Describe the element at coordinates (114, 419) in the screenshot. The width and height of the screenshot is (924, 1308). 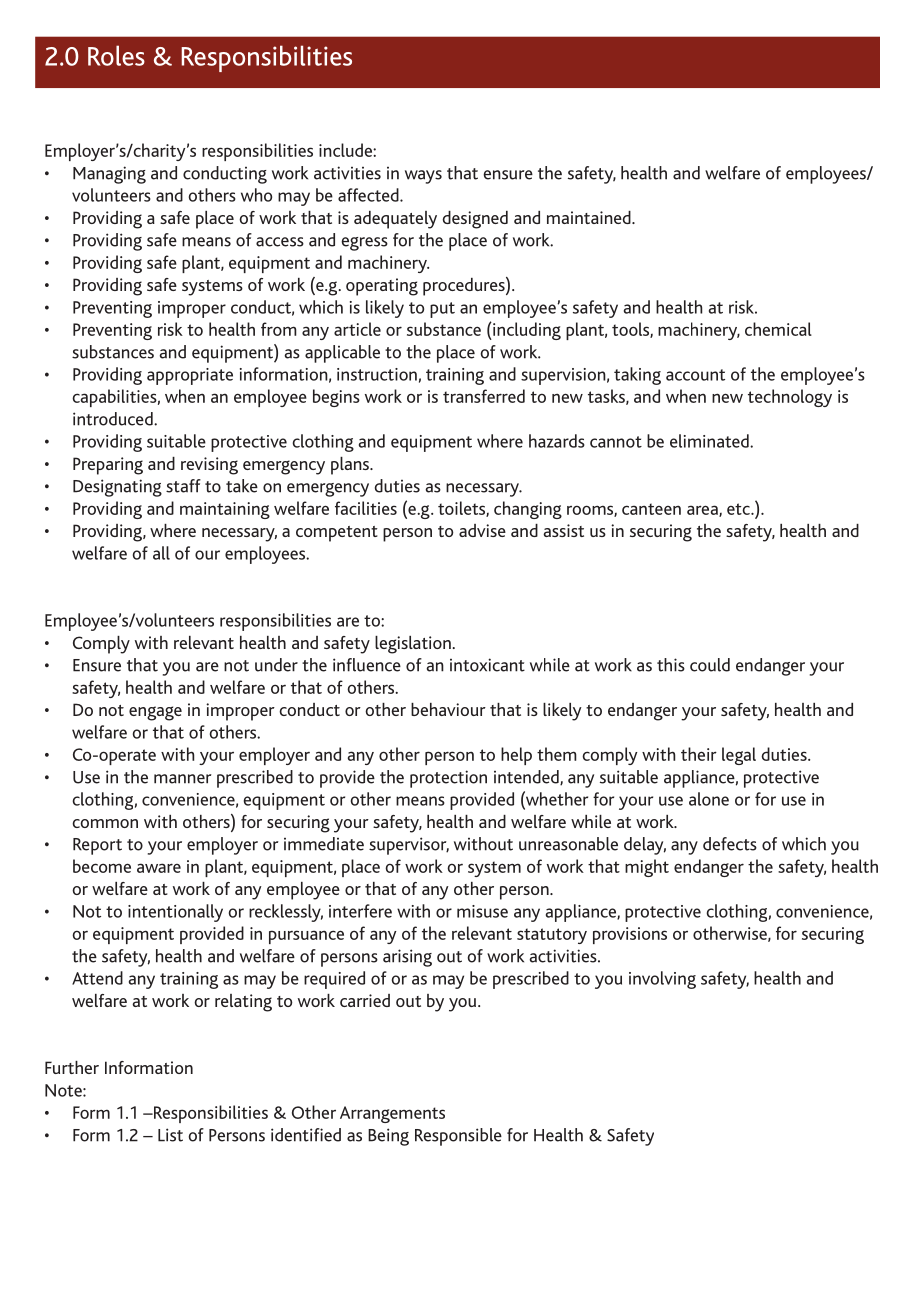
I see `introduced` at that location.
